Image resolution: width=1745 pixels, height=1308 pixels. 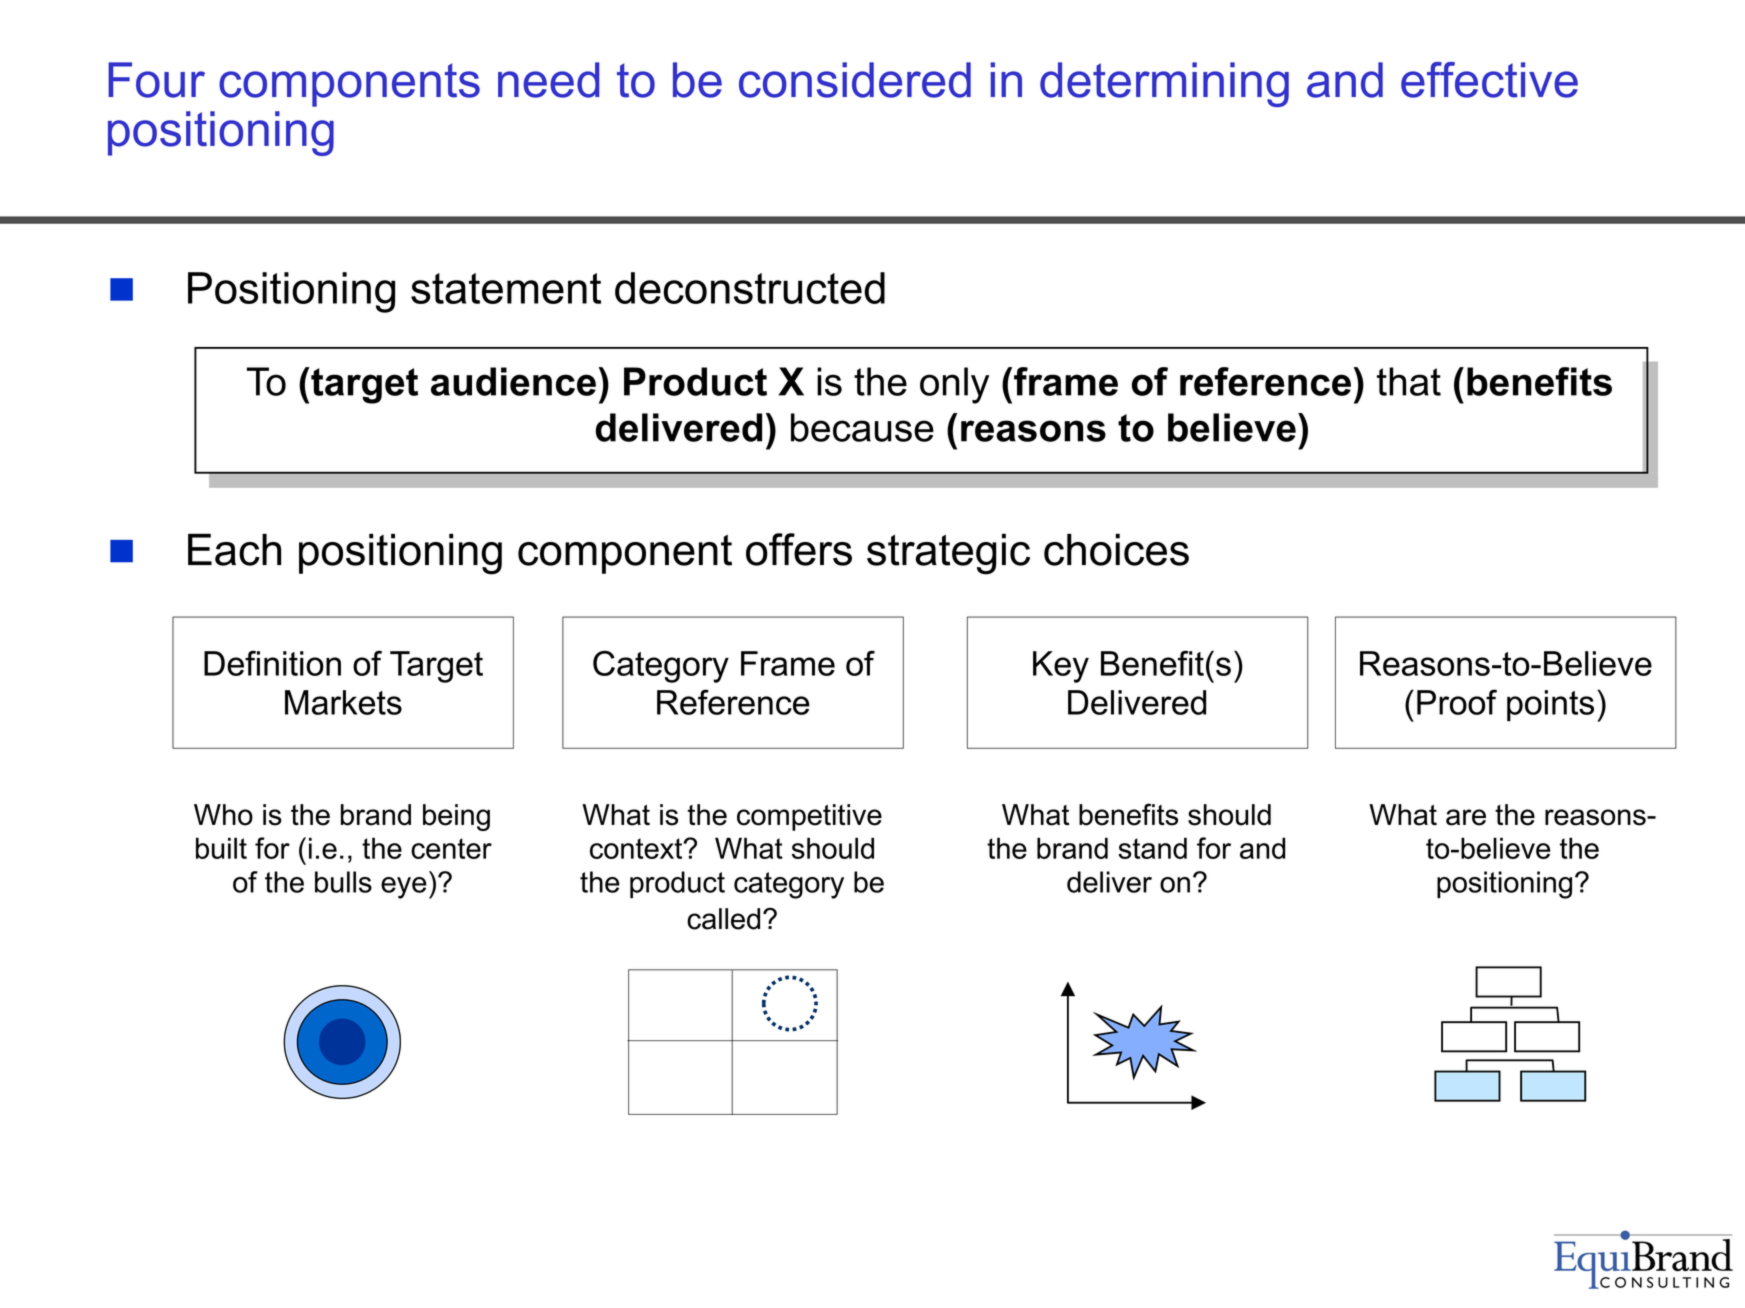 I want to click on Four, so click(x=156, y=80).
